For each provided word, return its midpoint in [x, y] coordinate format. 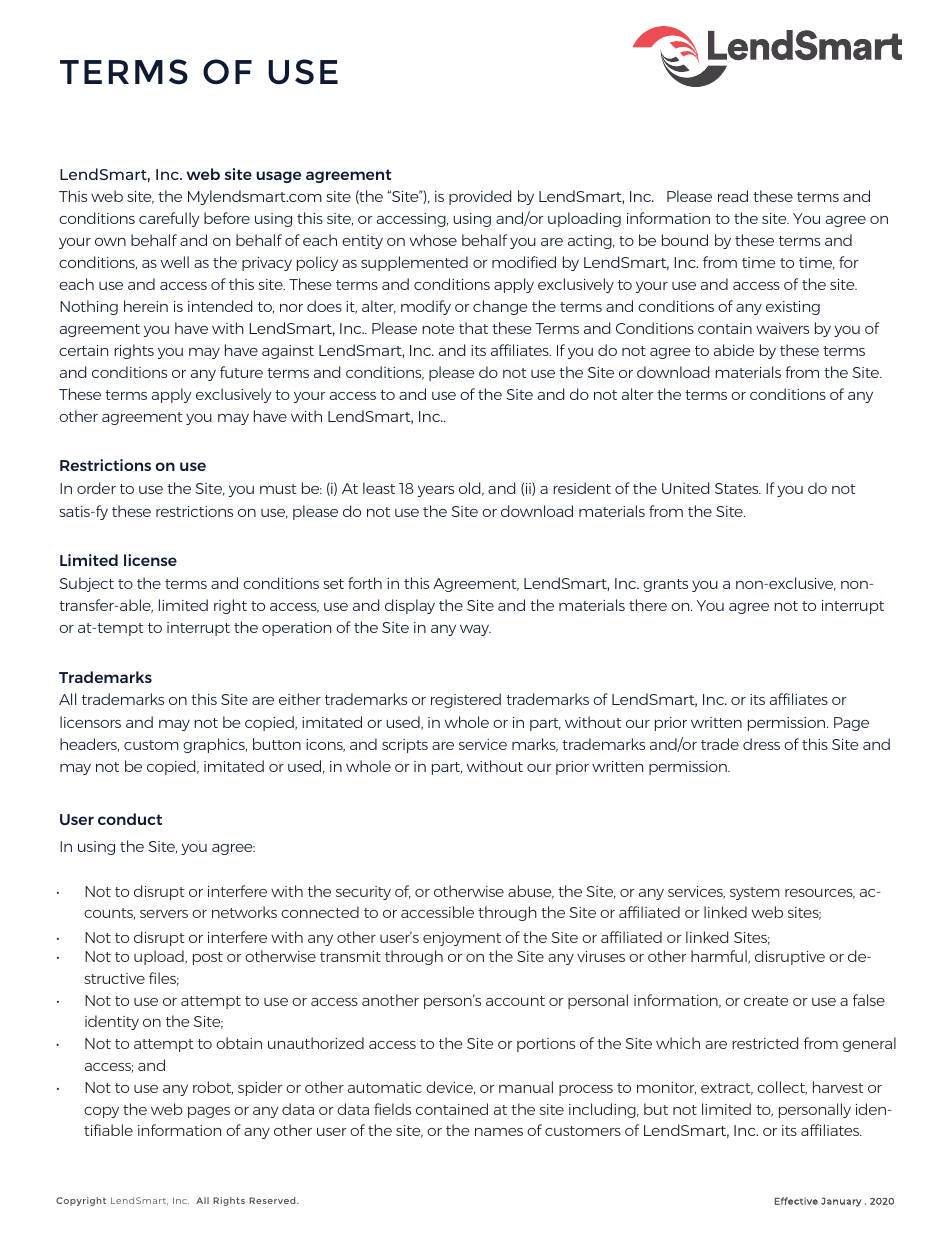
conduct [130, 819]
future [241, 372]
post [208, 958]
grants [665, 585]
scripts [405, 746]
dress [761, 744]
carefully [169, 219]
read [733, 196]
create [766, 1001]
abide [734, 350]
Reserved [273, 1200]
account [515, 1001]
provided [480, 197]
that [473, 328]
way [475, 630]
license [150, 560]
